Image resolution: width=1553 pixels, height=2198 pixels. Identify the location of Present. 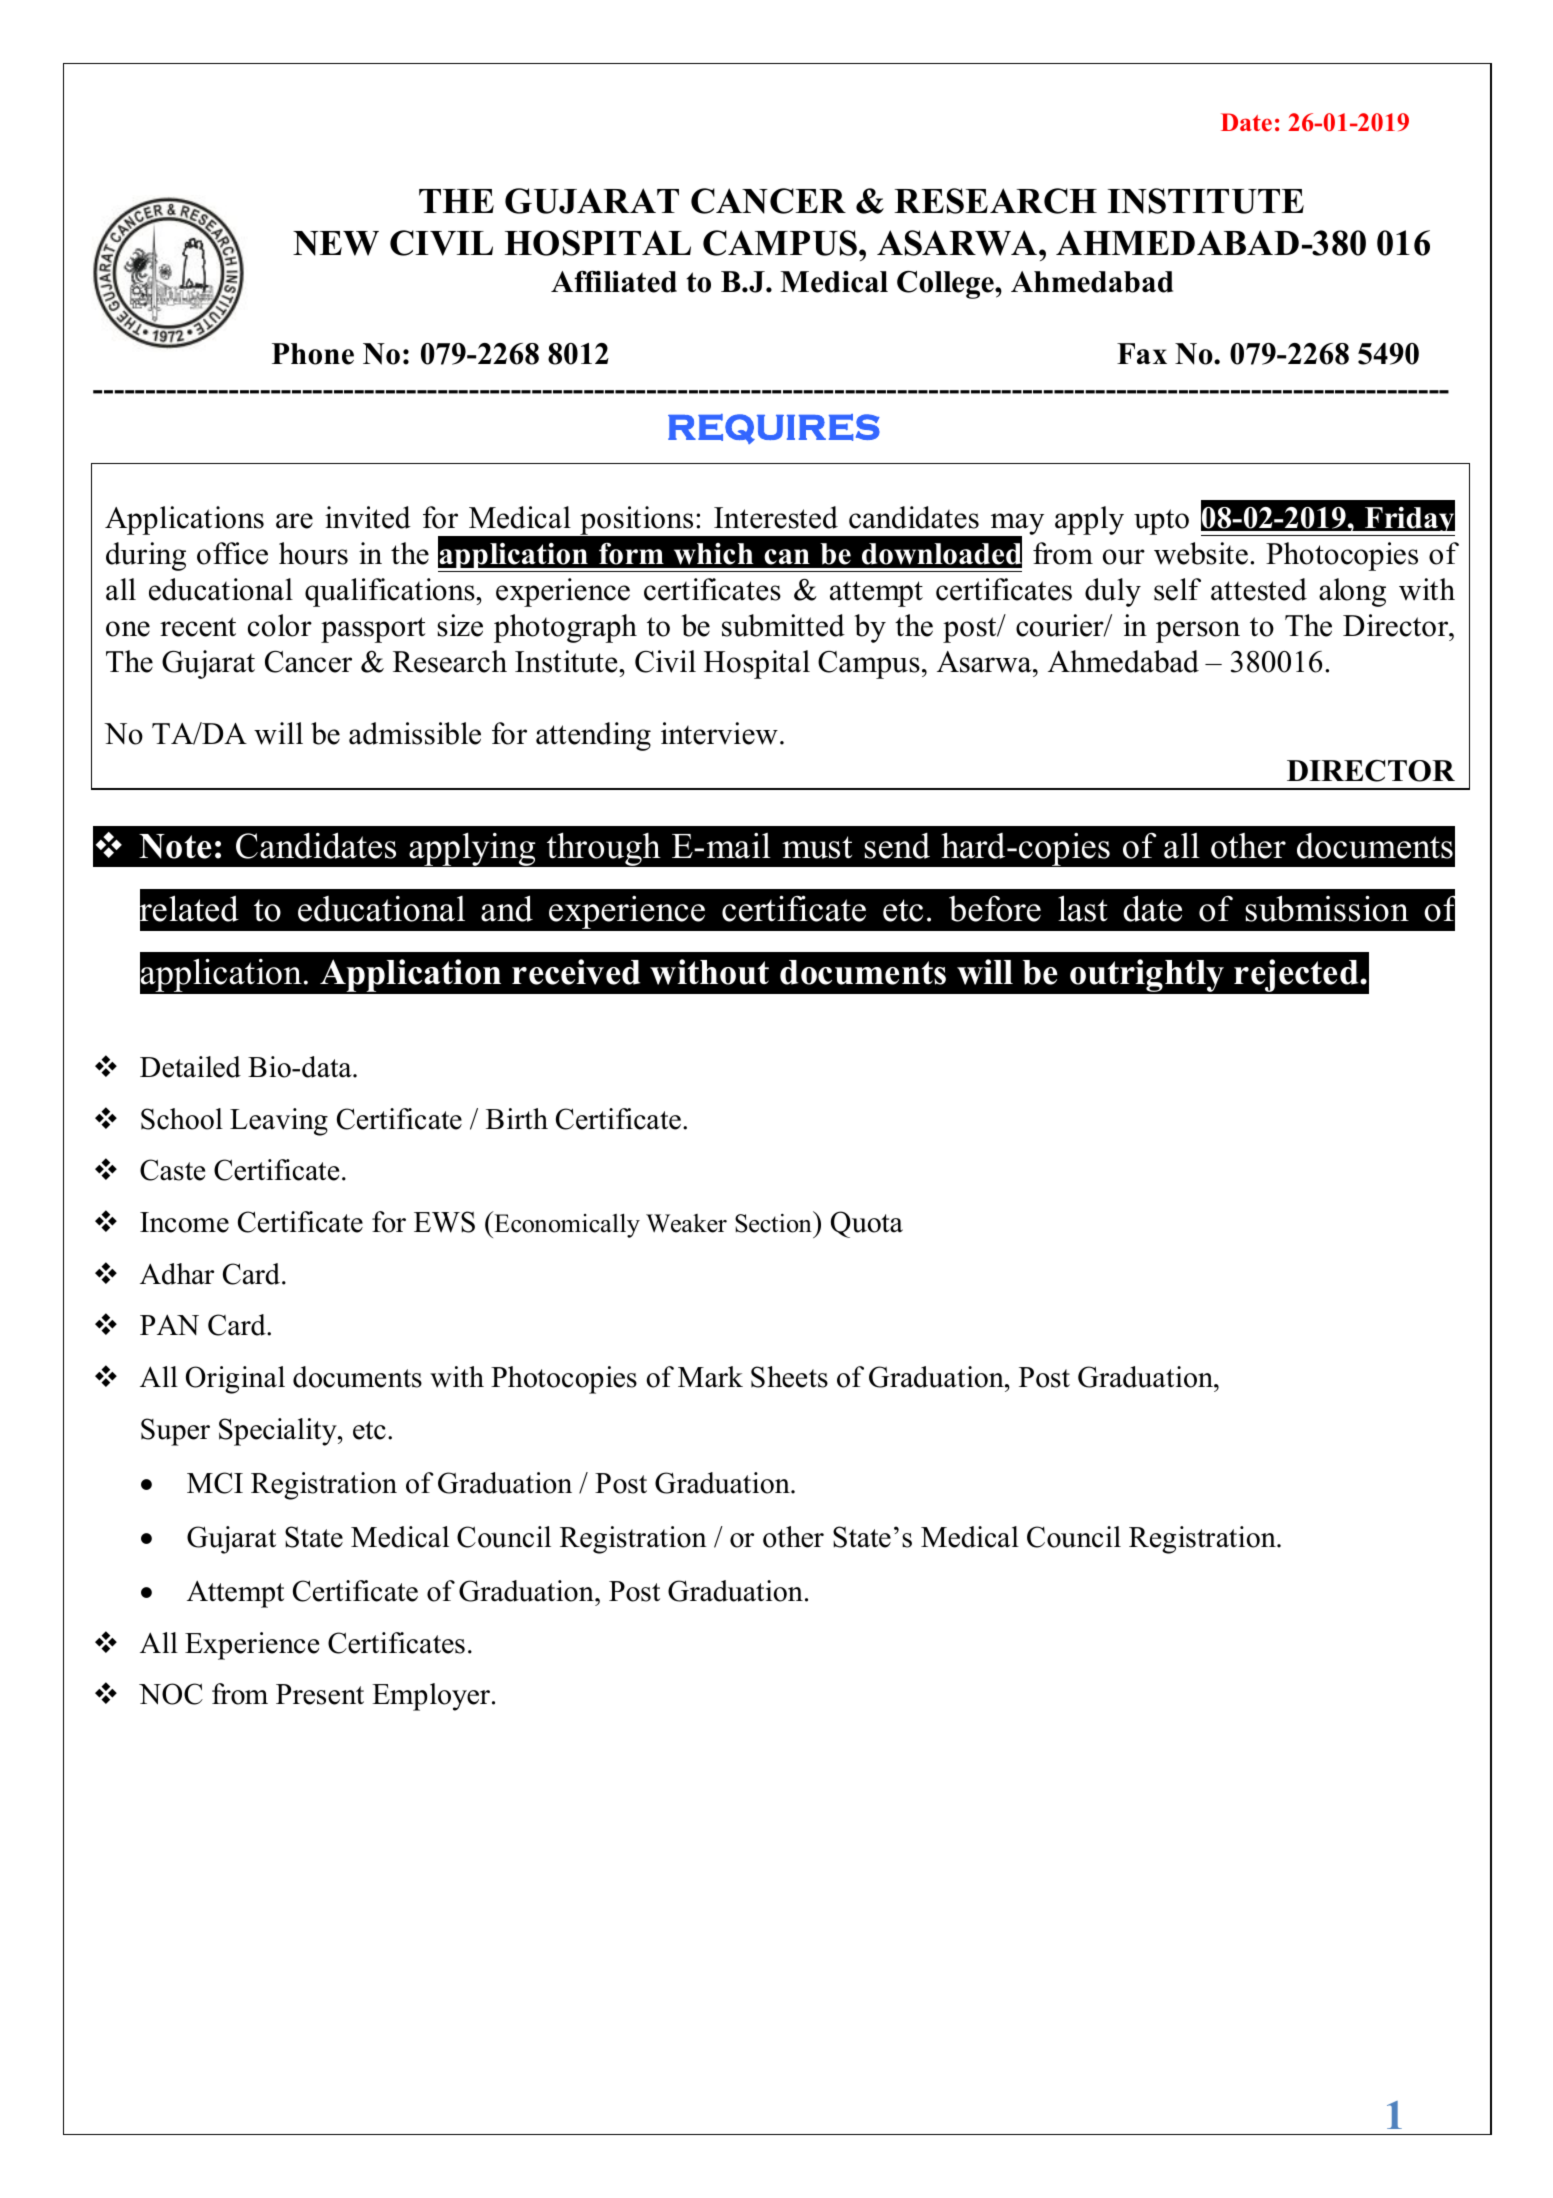
(320, 1694).
